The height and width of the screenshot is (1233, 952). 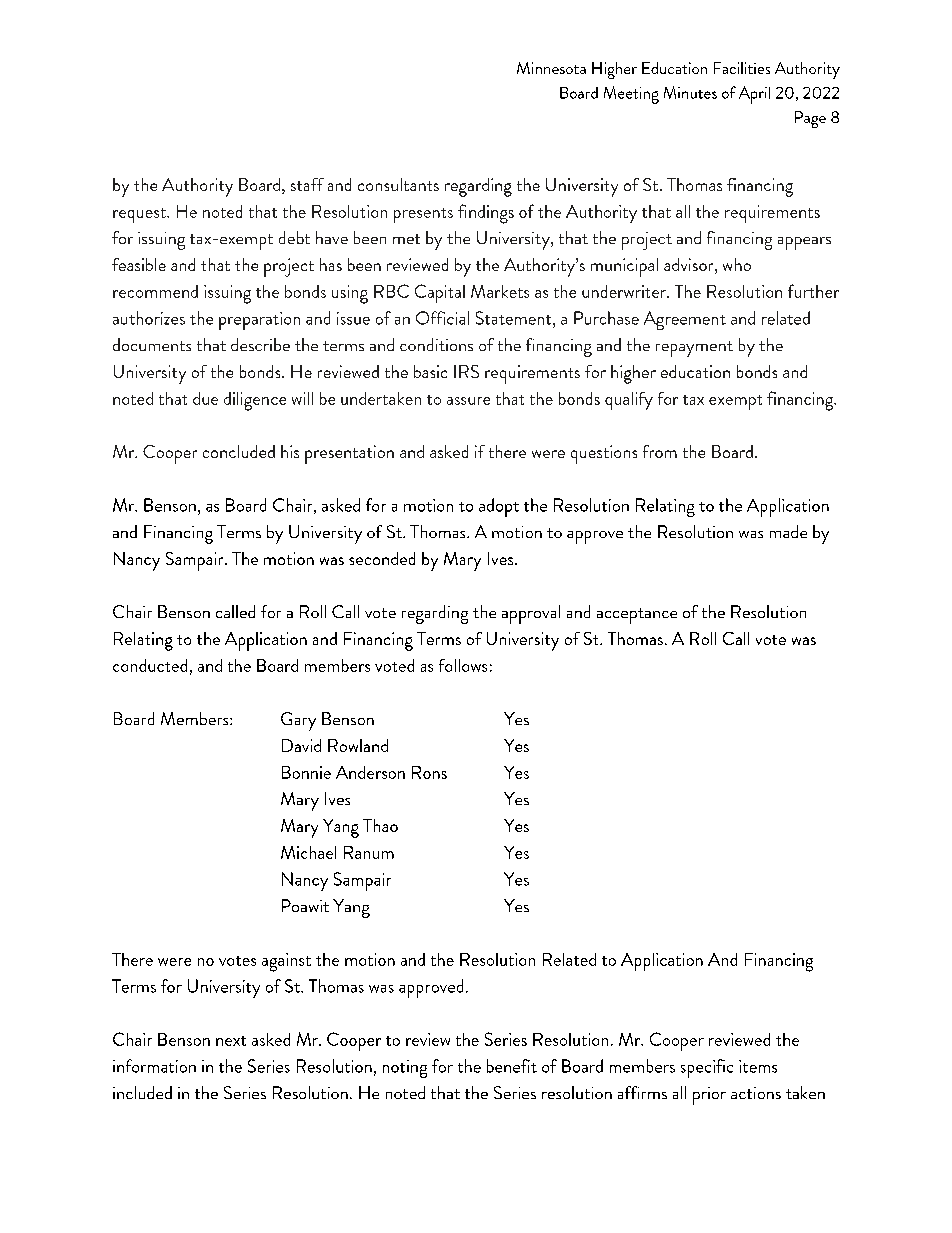 I want to click on follows, so click(x=463, y=665).
